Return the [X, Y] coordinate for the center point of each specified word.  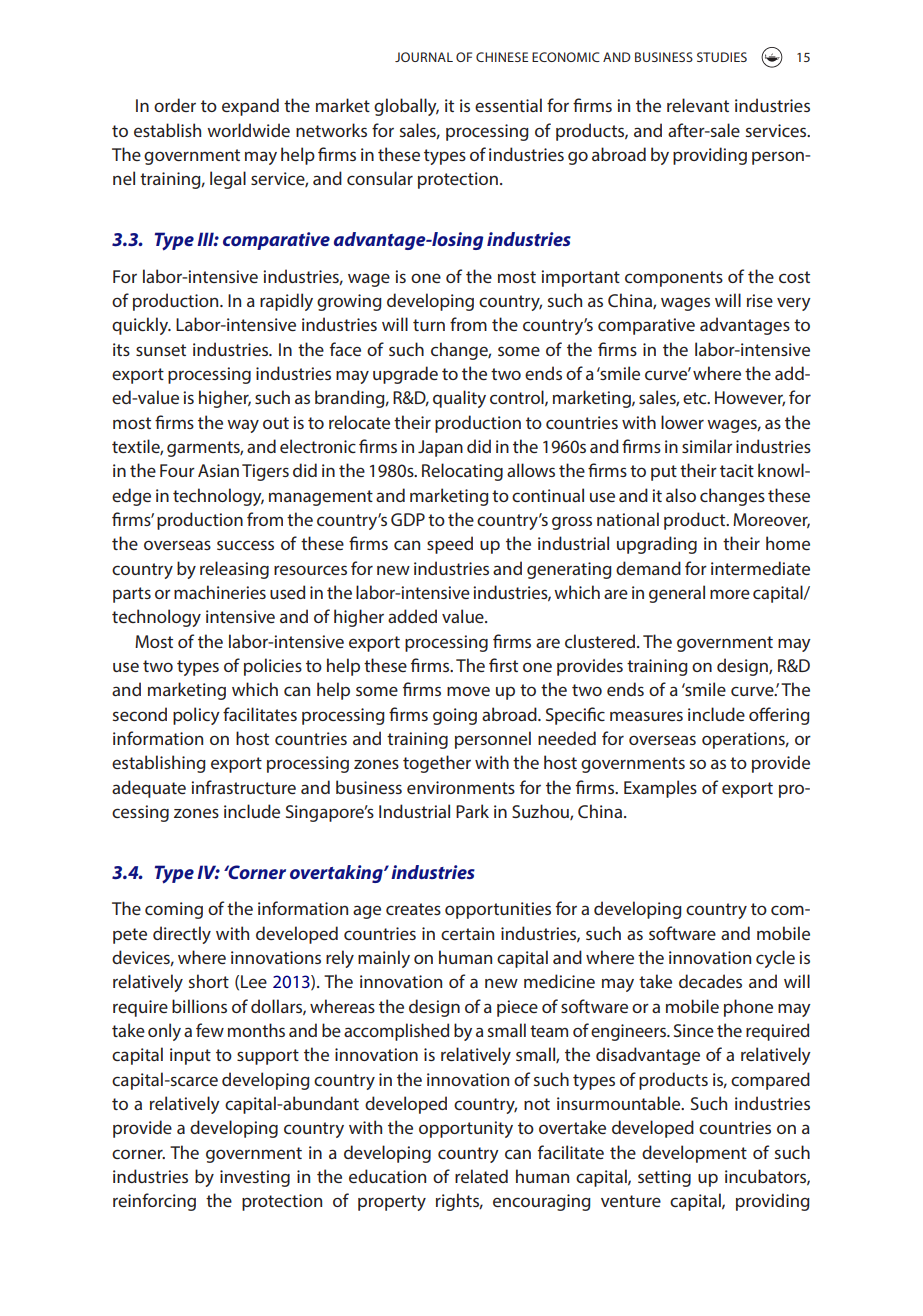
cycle [775, 959]
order [175, 105]
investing [255, 1178]
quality [459, 399]
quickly [141, 326]
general [677, 594]
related [481, 1176]
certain [467, 933]
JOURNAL [424, 57]
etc [696, 398]
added [412, 616]
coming [174, 910]
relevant [698, 105]
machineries [220, 592]
